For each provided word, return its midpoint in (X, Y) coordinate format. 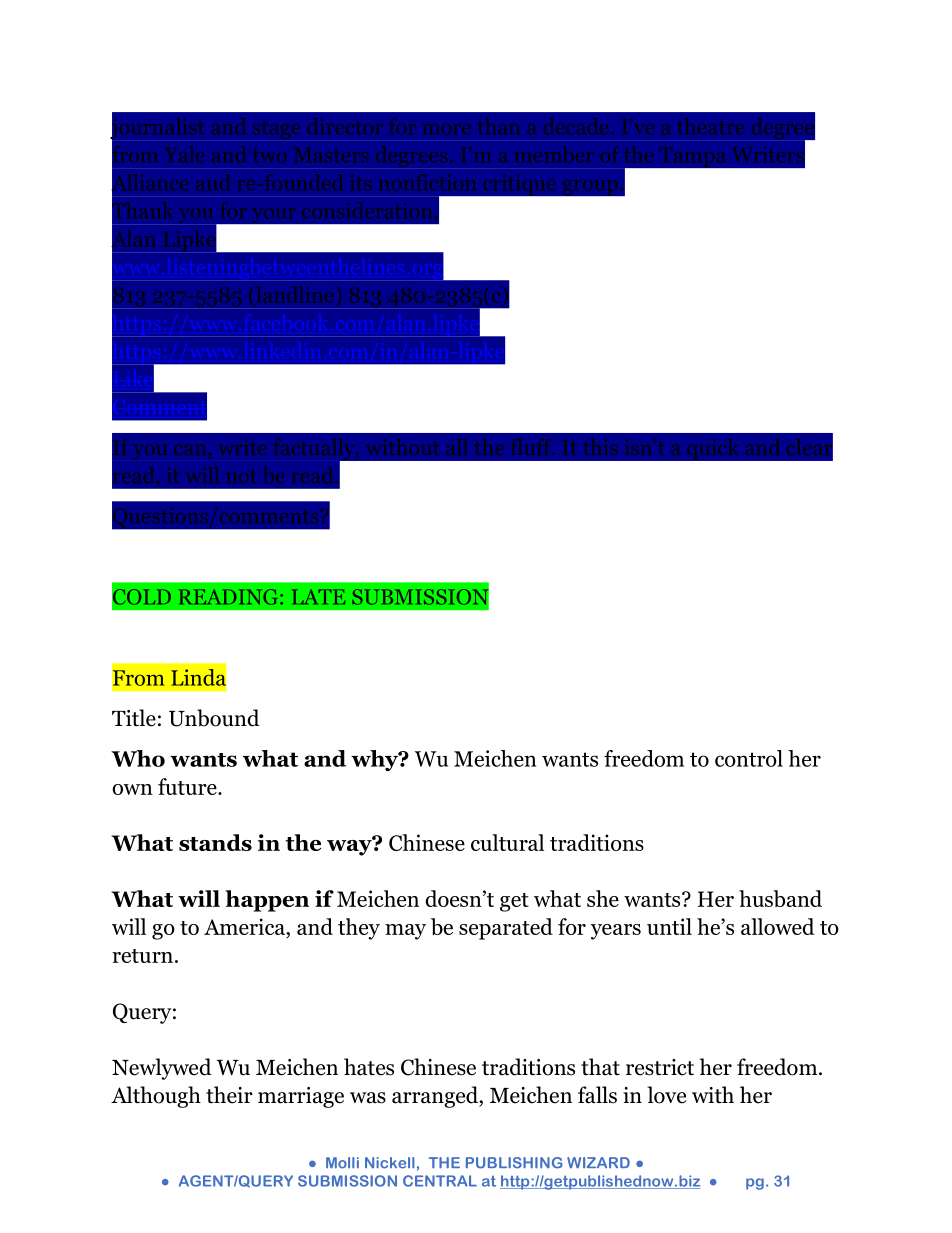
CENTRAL (440, 1181)
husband (780, 898)
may (405, 932)
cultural (507, 842)
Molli (342, 1163)
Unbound (214, 718)
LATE (318, 596)
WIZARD (598, 1162)
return (142, 956)
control (749, 758)
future (188, 786)
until (669, 926)
